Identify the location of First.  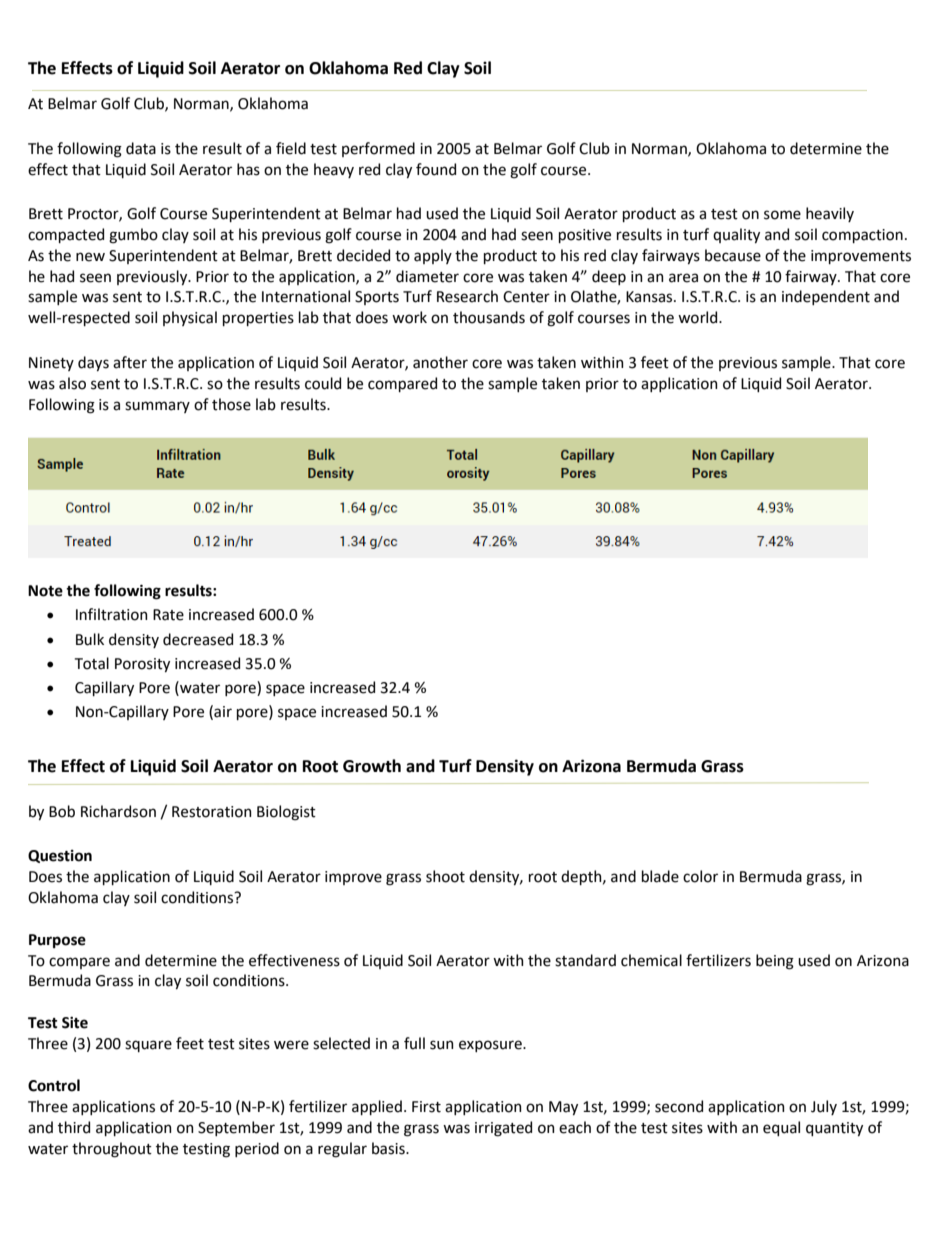
(426, 1107).
